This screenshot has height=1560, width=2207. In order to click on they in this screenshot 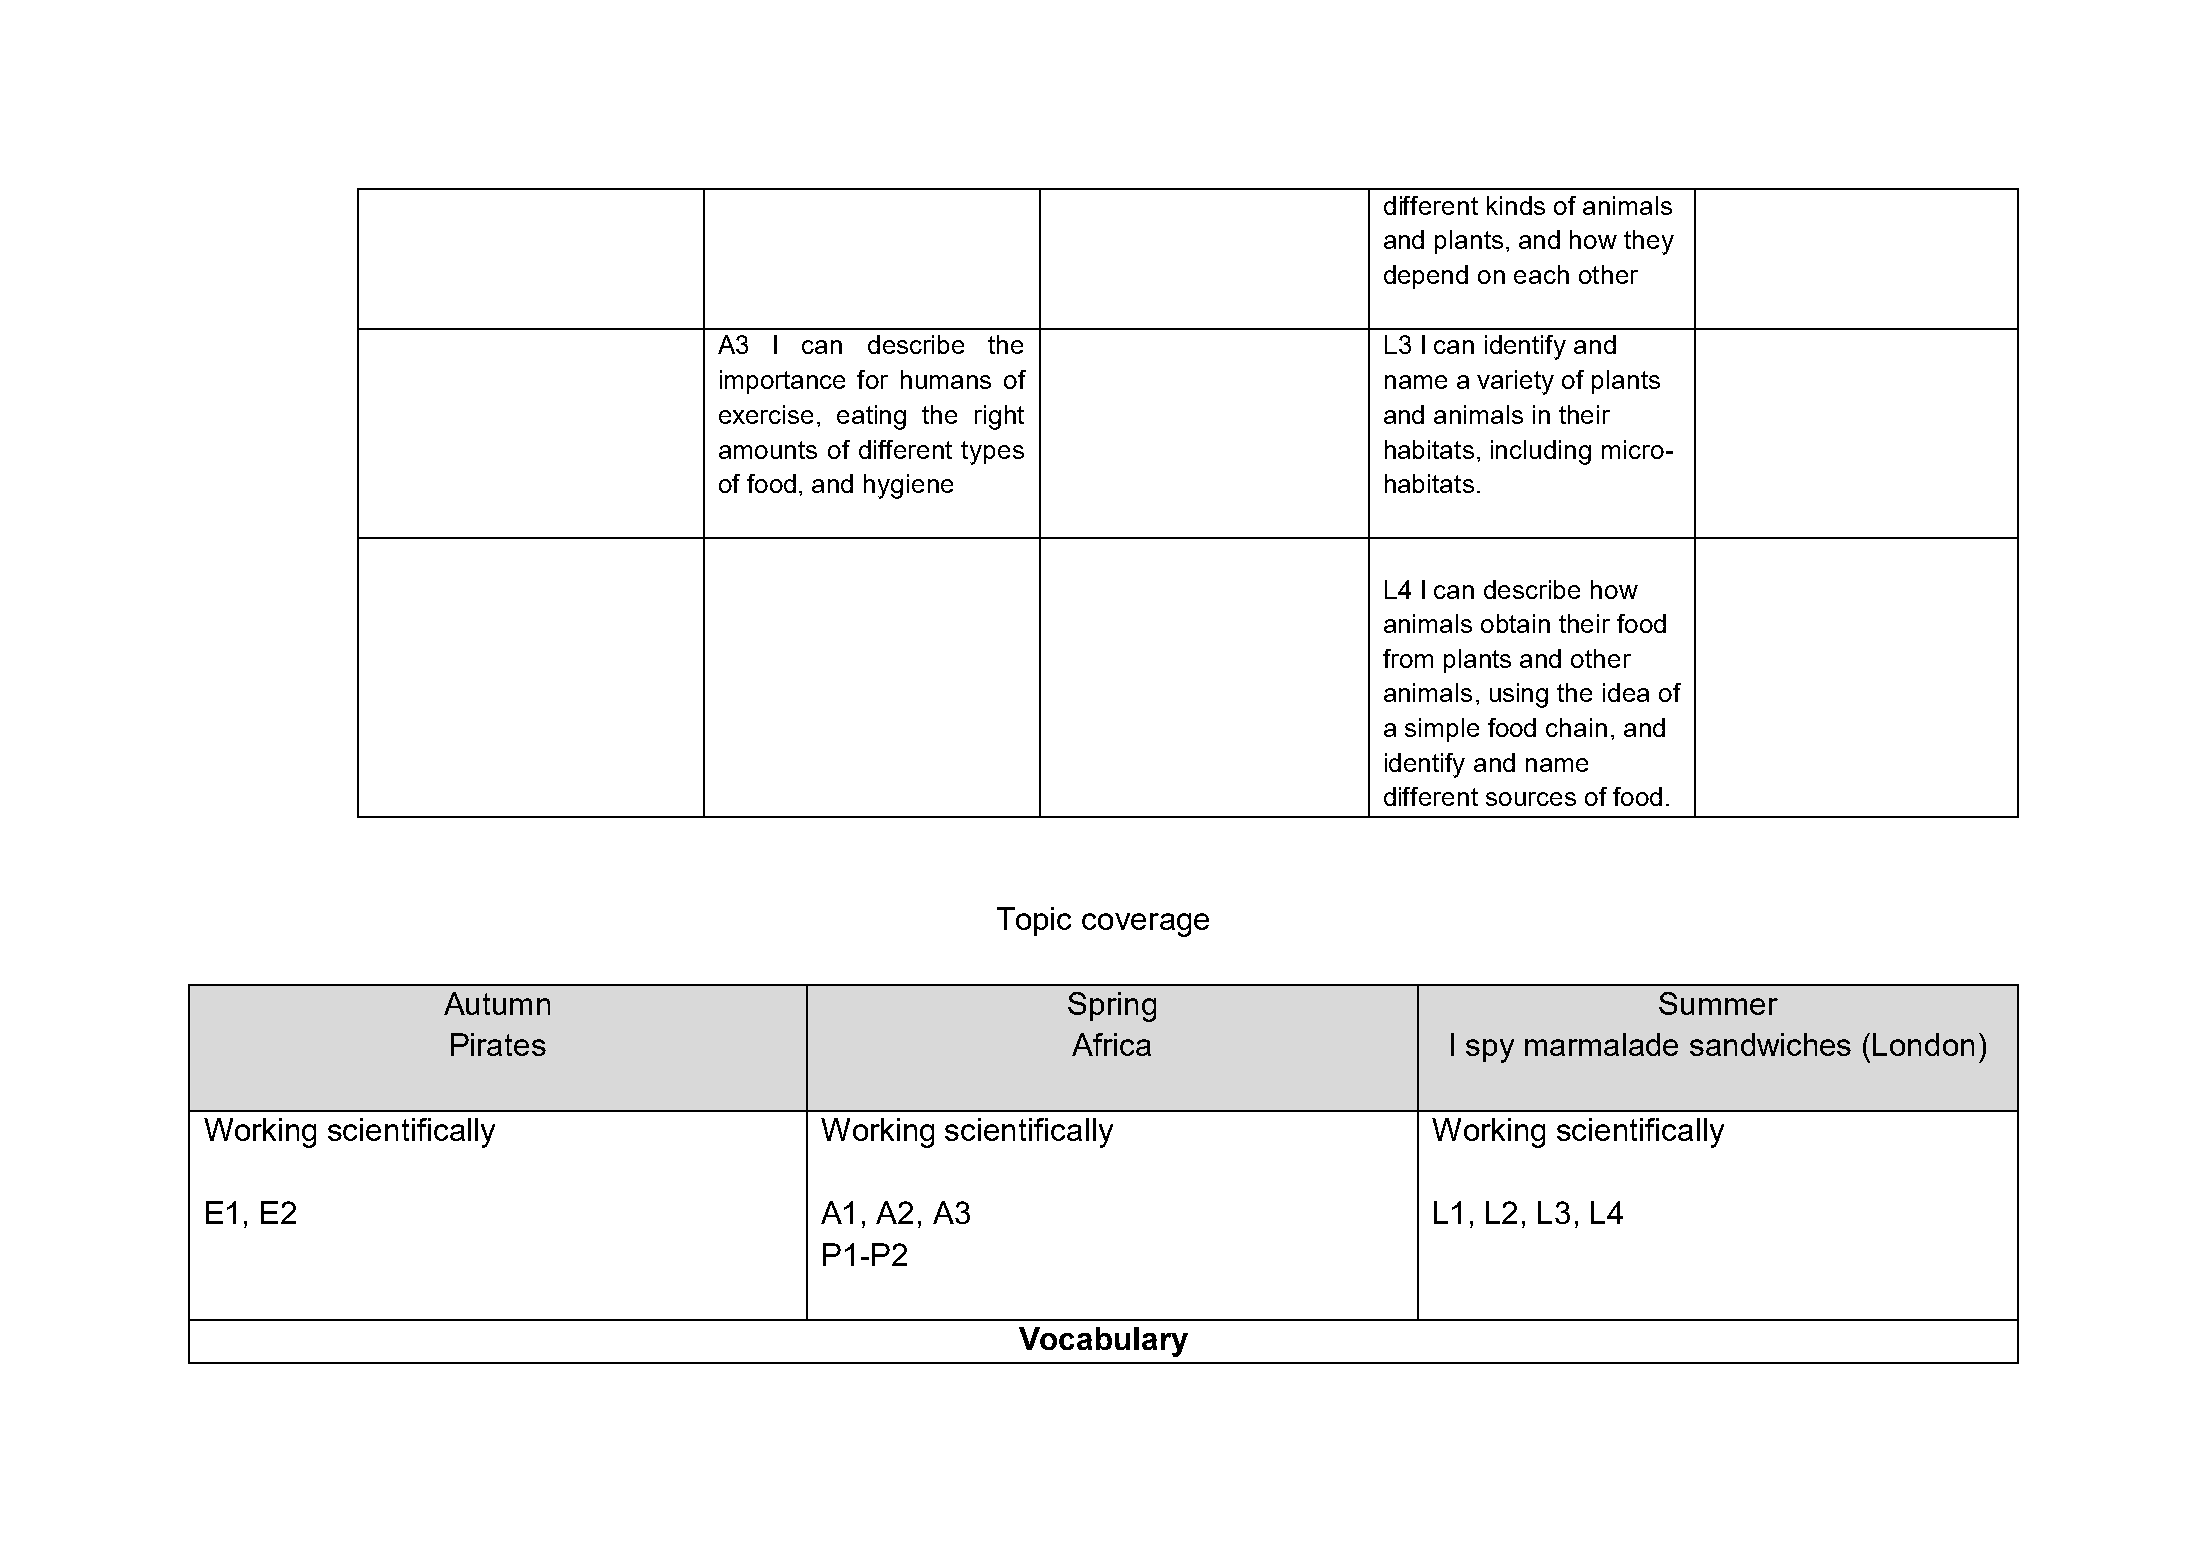, I will do `click(1649, 242)`.
